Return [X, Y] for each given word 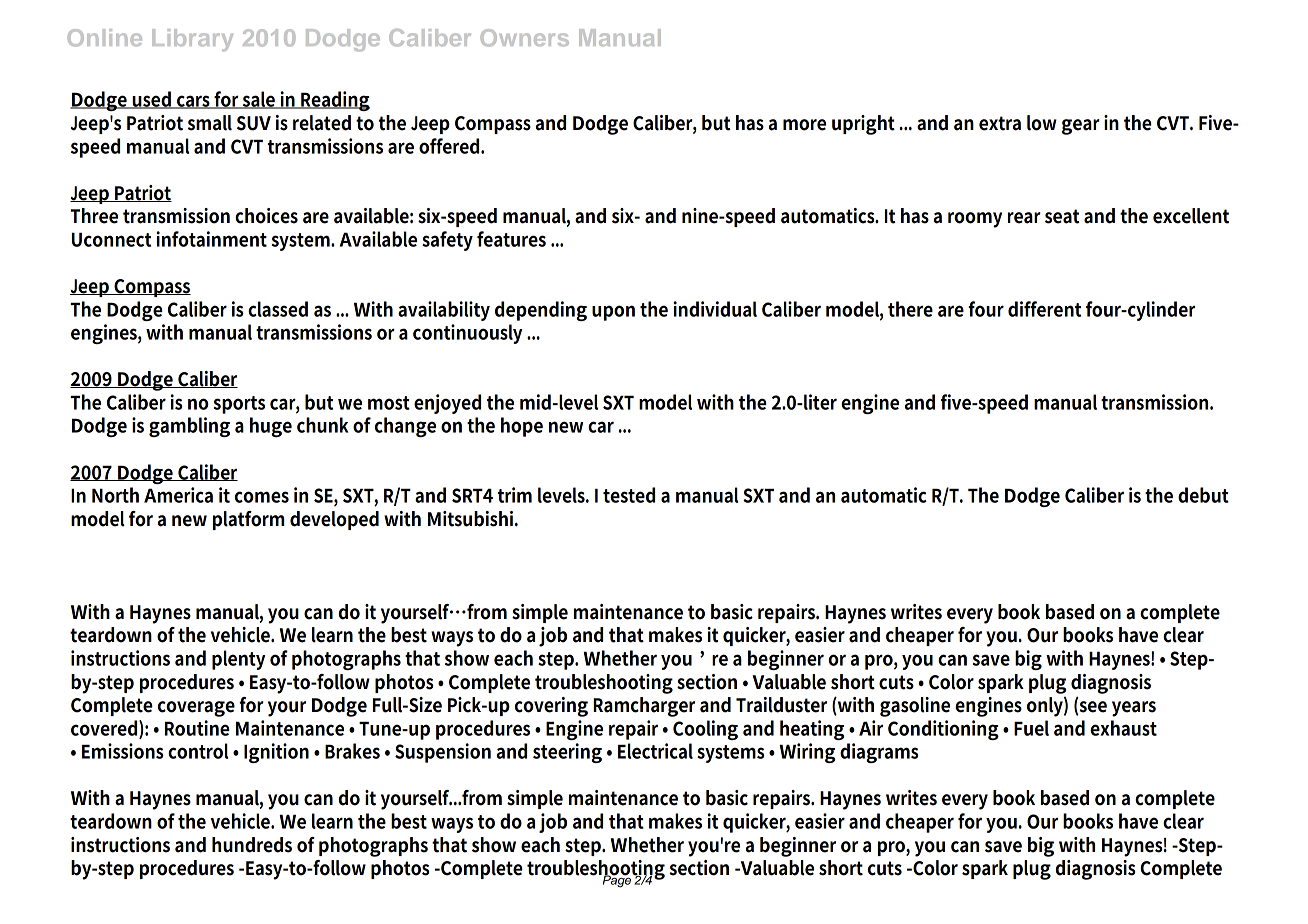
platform [248, 520]
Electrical [655, 751]
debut [1203, 495]
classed [278, 309]
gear [1081, 127]
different [1044, 309]
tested [629, 495]
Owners [525, 38]
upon [613, 313]
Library [192, 40]
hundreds [252, 845]
